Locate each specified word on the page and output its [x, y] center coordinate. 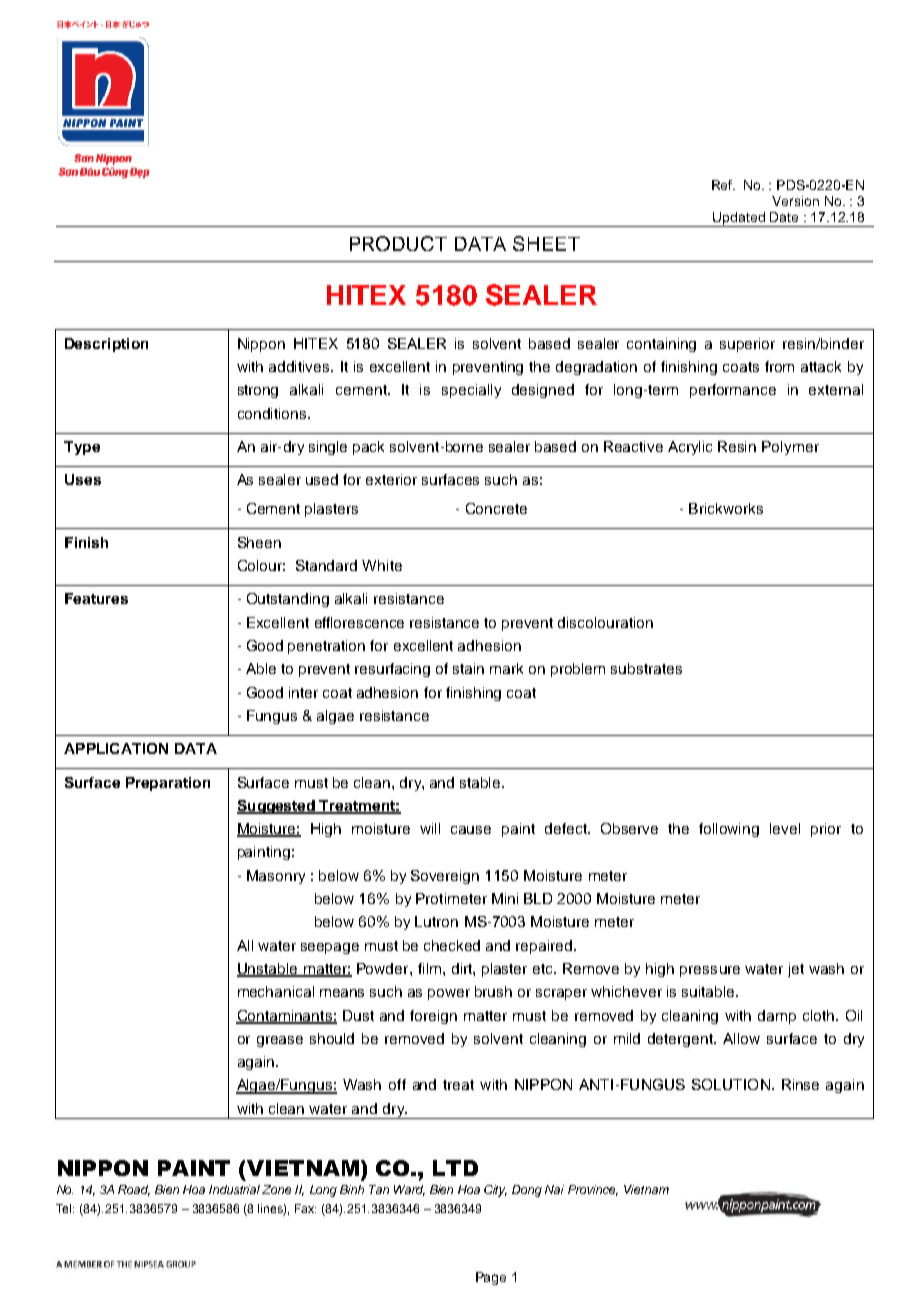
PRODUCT [398, 243]
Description [106, 345]
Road [134, 1190]
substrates [646, 668]
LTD [455, 1168]
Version [795, 201]
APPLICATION [116, 748]
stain [468, 668]
